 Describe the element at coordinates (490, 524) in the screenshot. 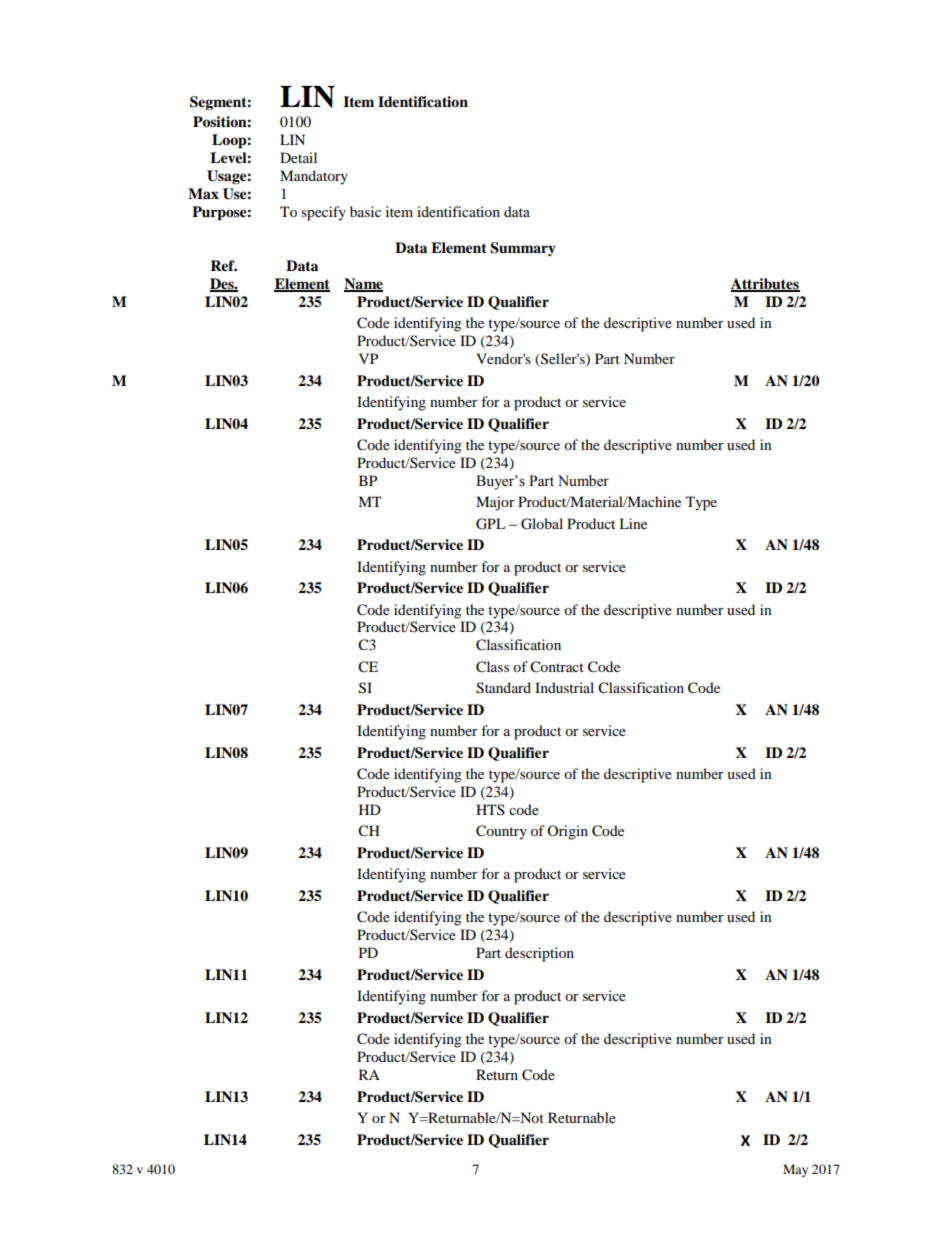

I see `GPL` at that location.
